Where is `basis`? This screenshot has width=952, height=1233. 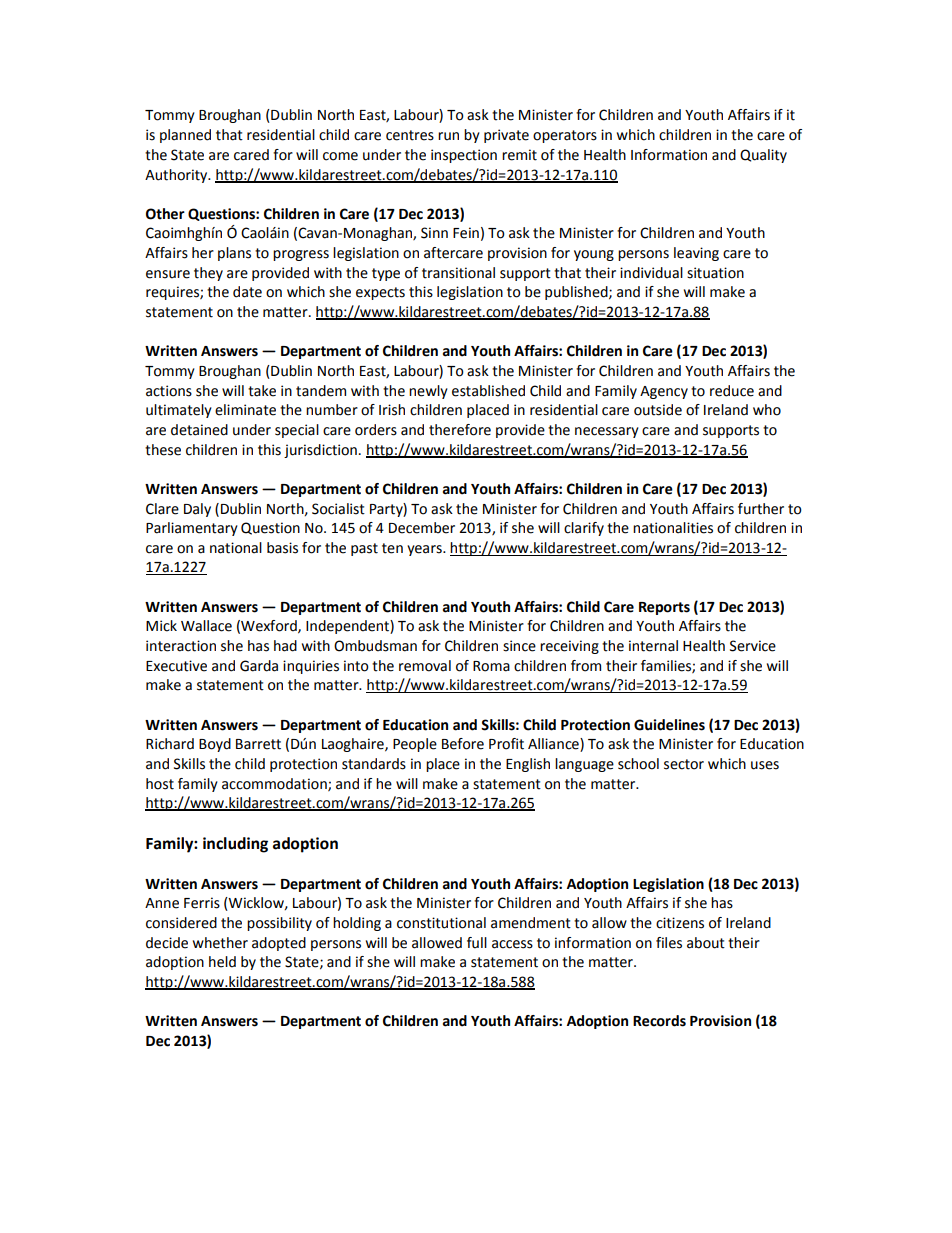
basis is located at coordinates (282, 548).
